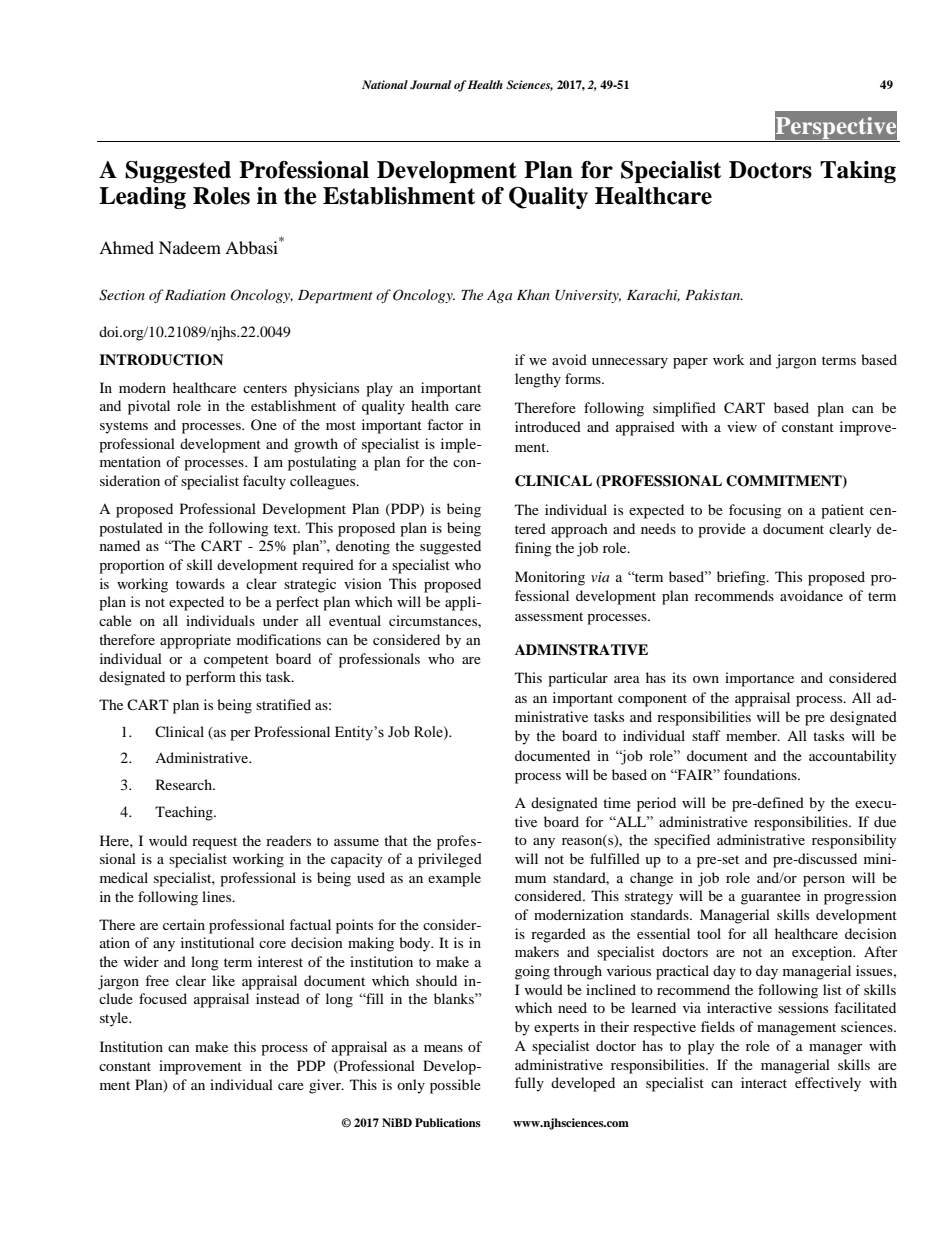  Describe the element at coordinates (690, 363) in the screenshot. I see `paper` at that location.
